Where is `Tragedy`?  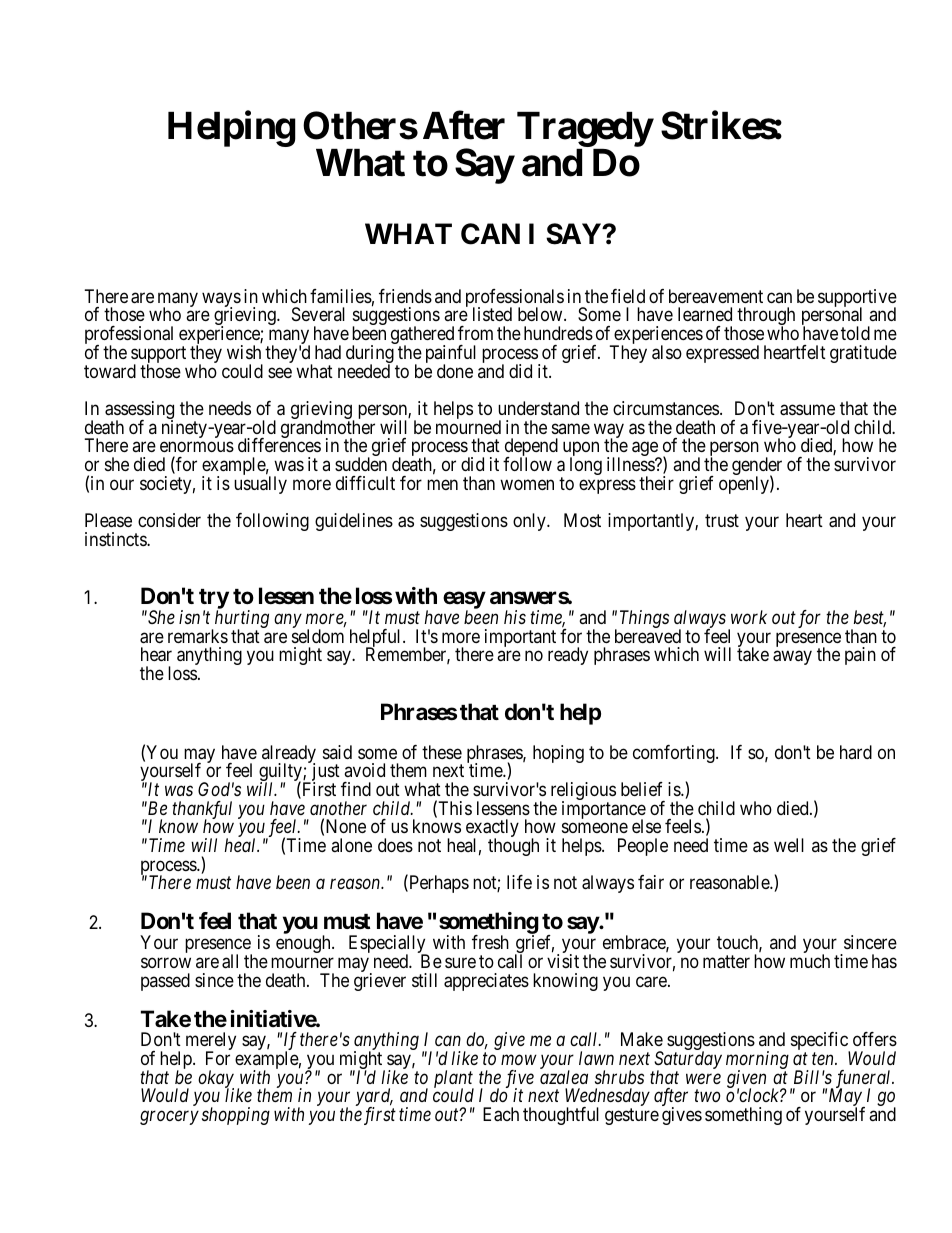 Tragedy is located at coordinates (585, 129).
